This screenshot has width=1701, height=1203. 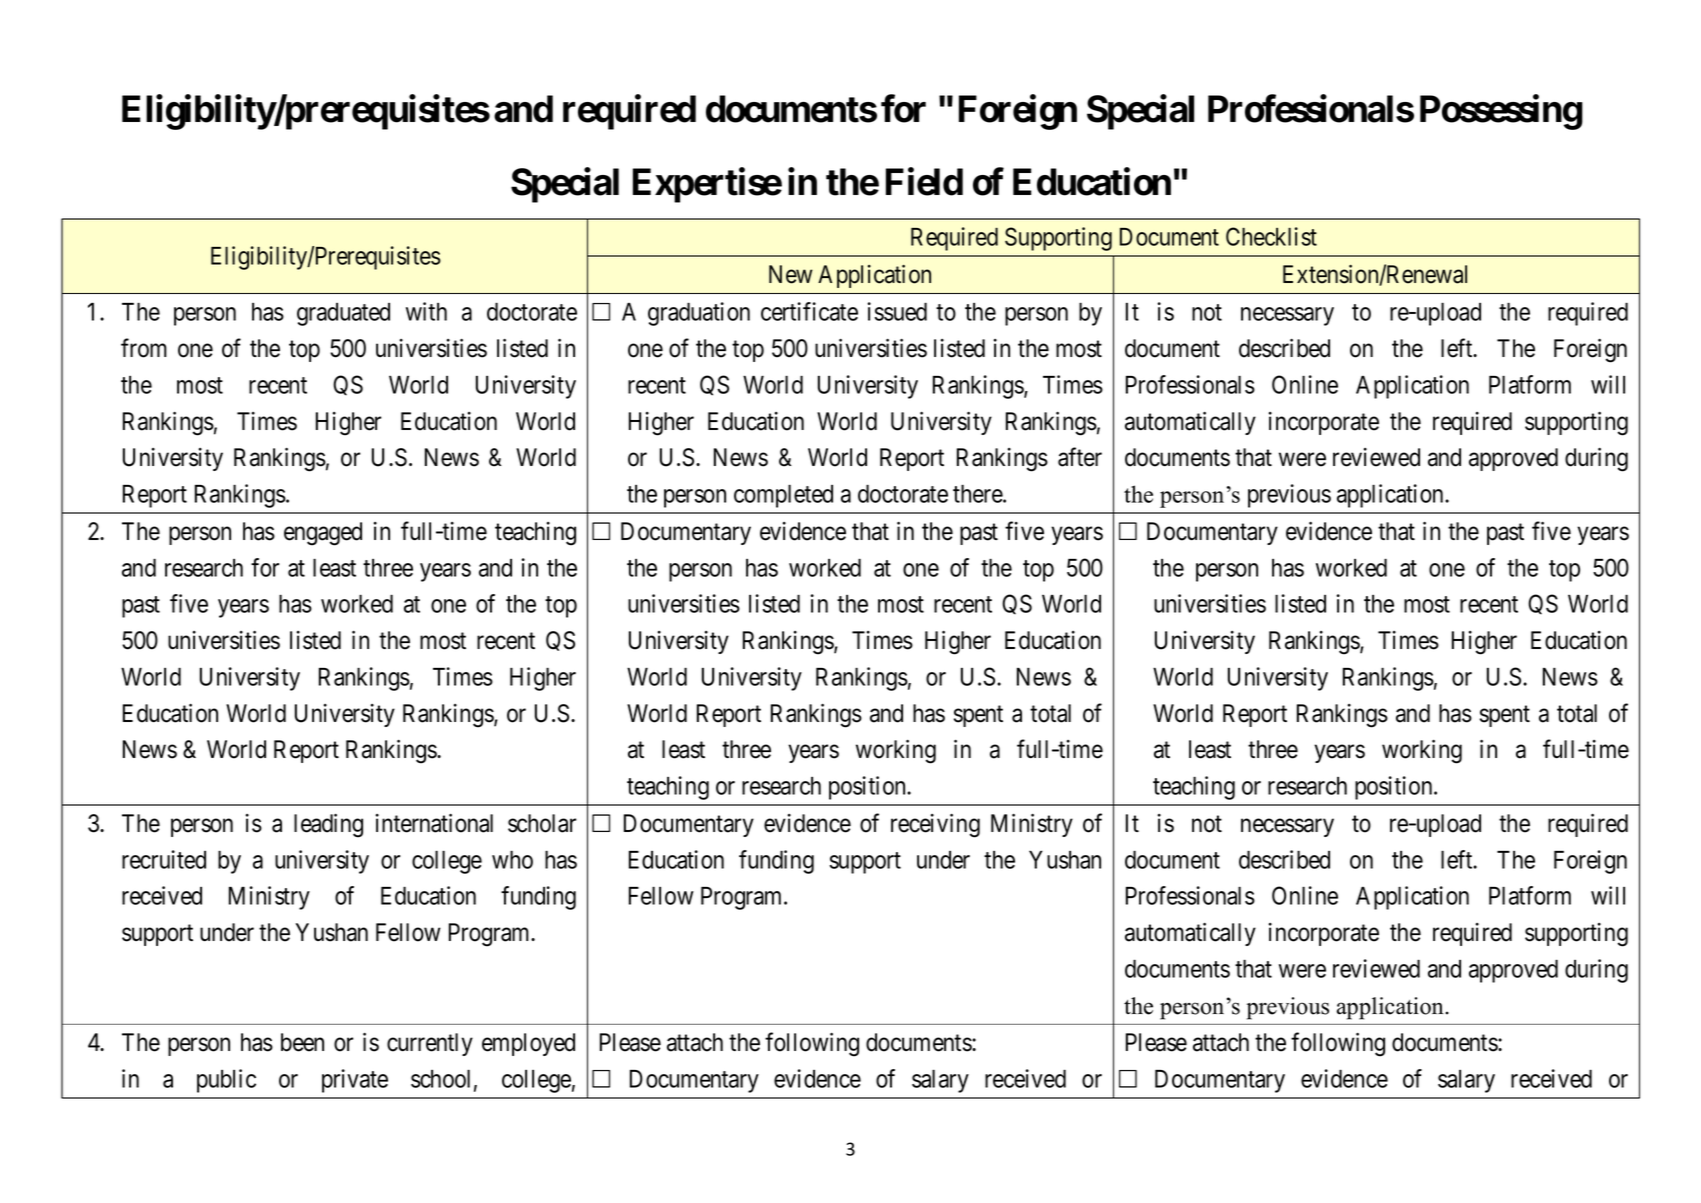 I want to click on completed, so click(x=783, y=496).
